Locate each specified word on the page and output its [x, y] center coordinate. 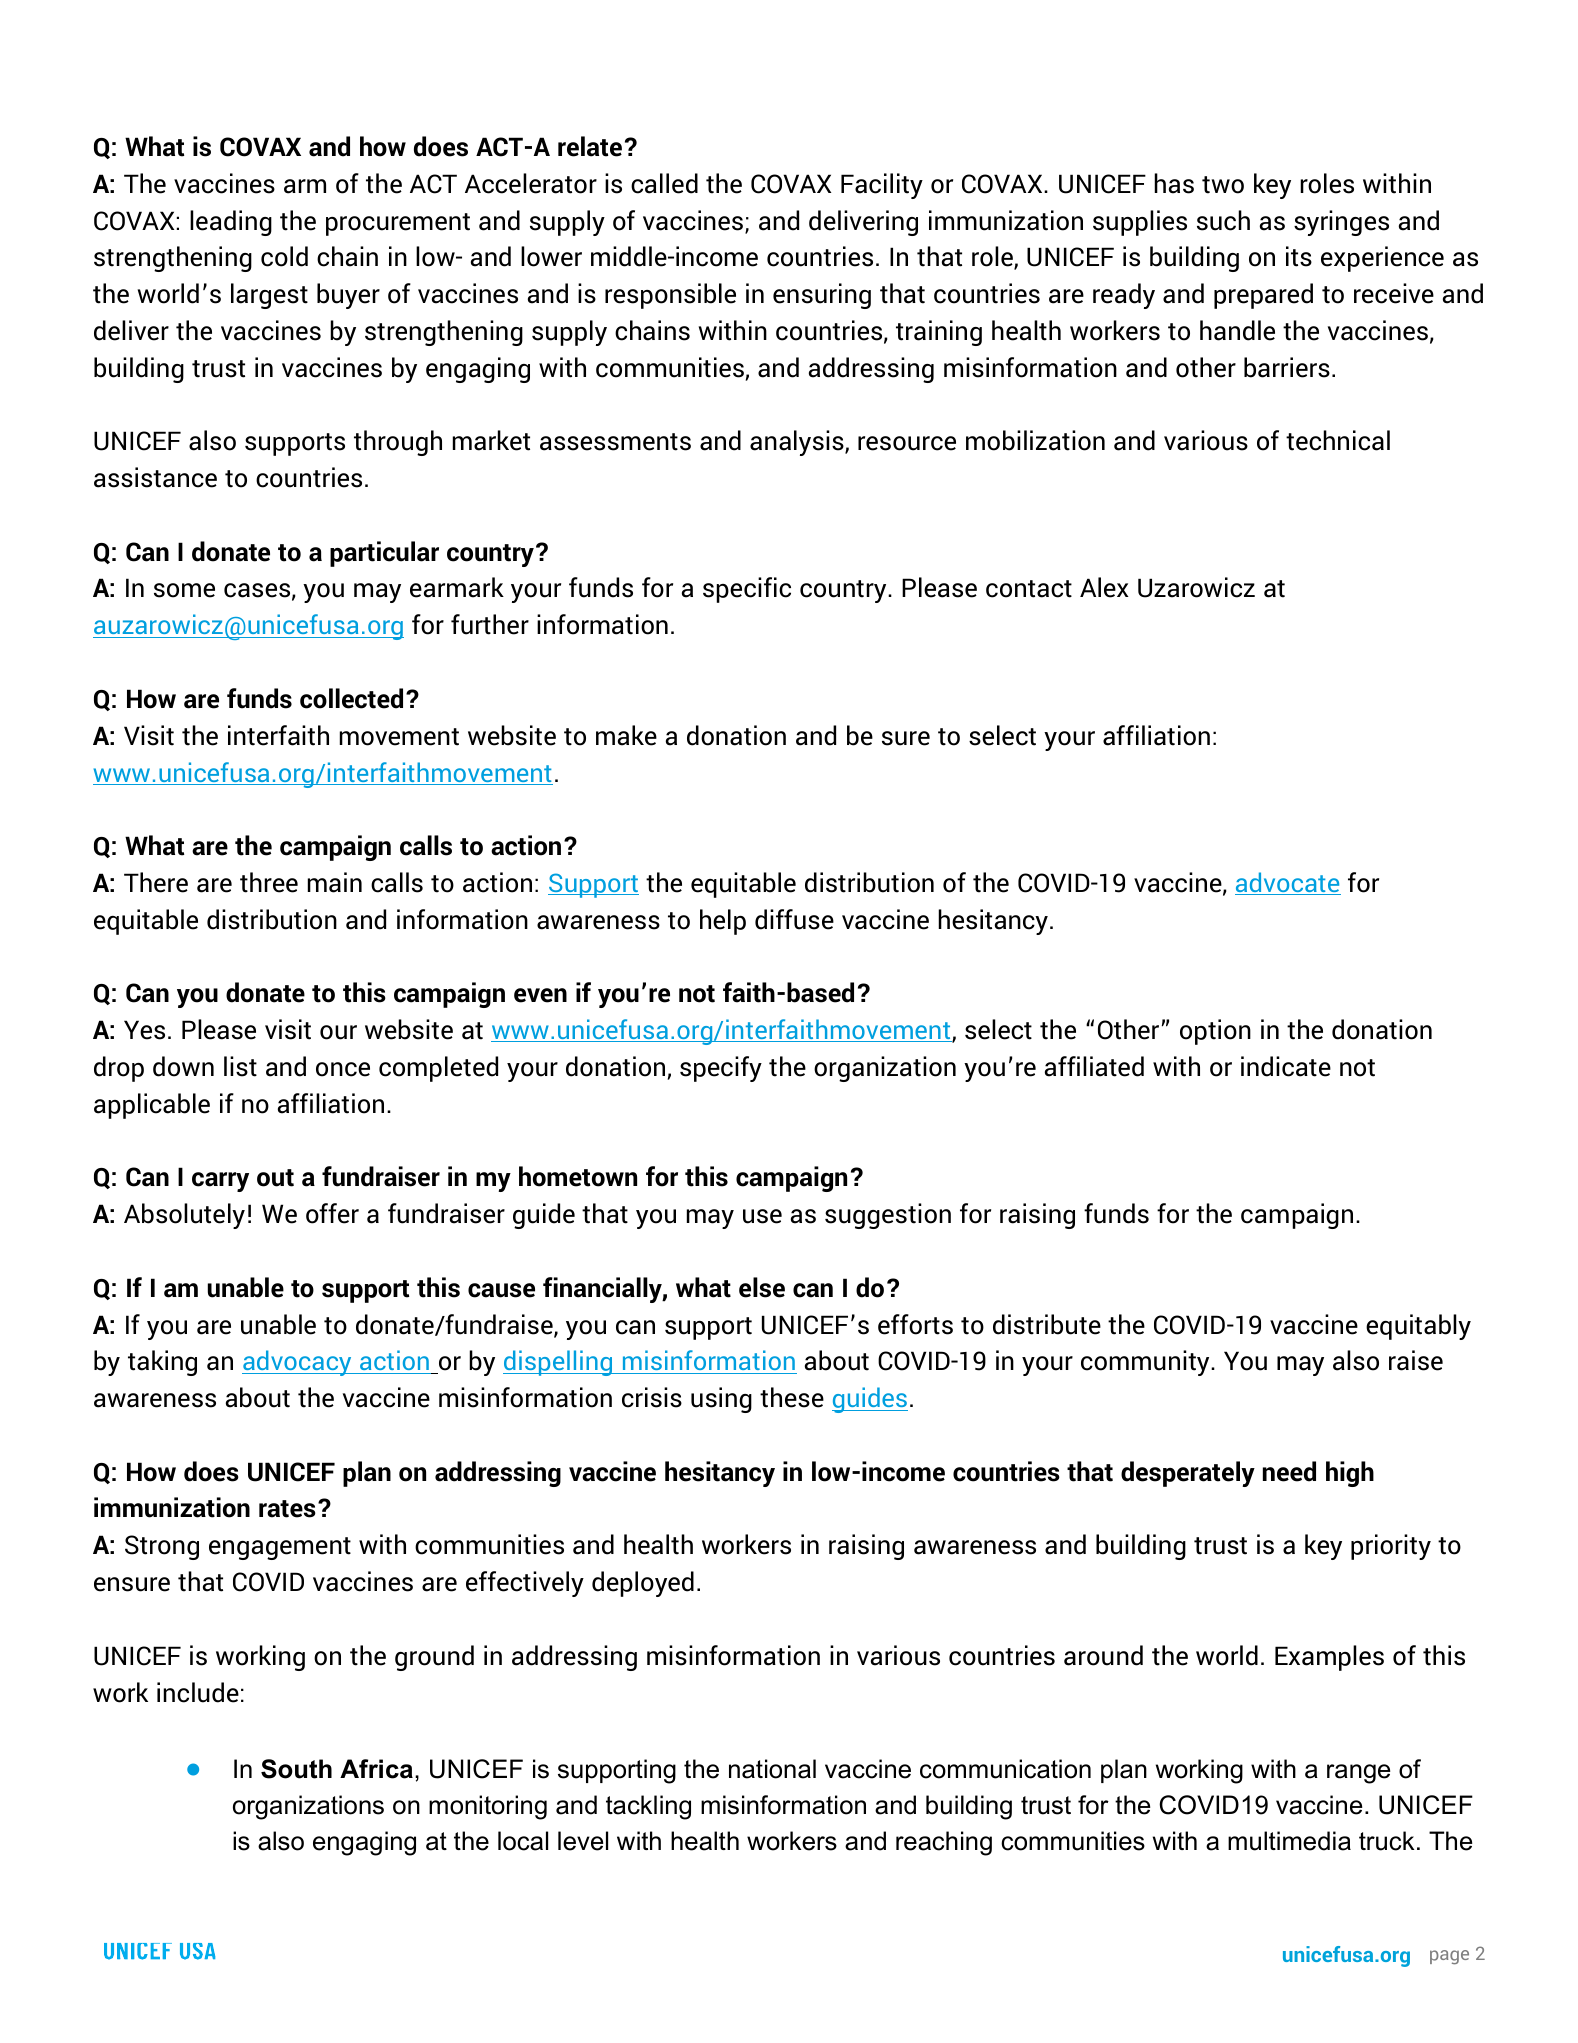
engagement [280, 1548]
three [269, 882]
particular [384, 554]
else [762, 1287]
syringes [1341, 223]
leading [231, 223]
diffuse [794, 919]
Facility [882, 186]
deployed [643, 1584]
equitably [1418, 1327]
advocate [1288, 883]
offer [332, 1213]
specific [747, 590]
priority [1391, 1547]
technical [1338, 440]
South [296, 1769]
